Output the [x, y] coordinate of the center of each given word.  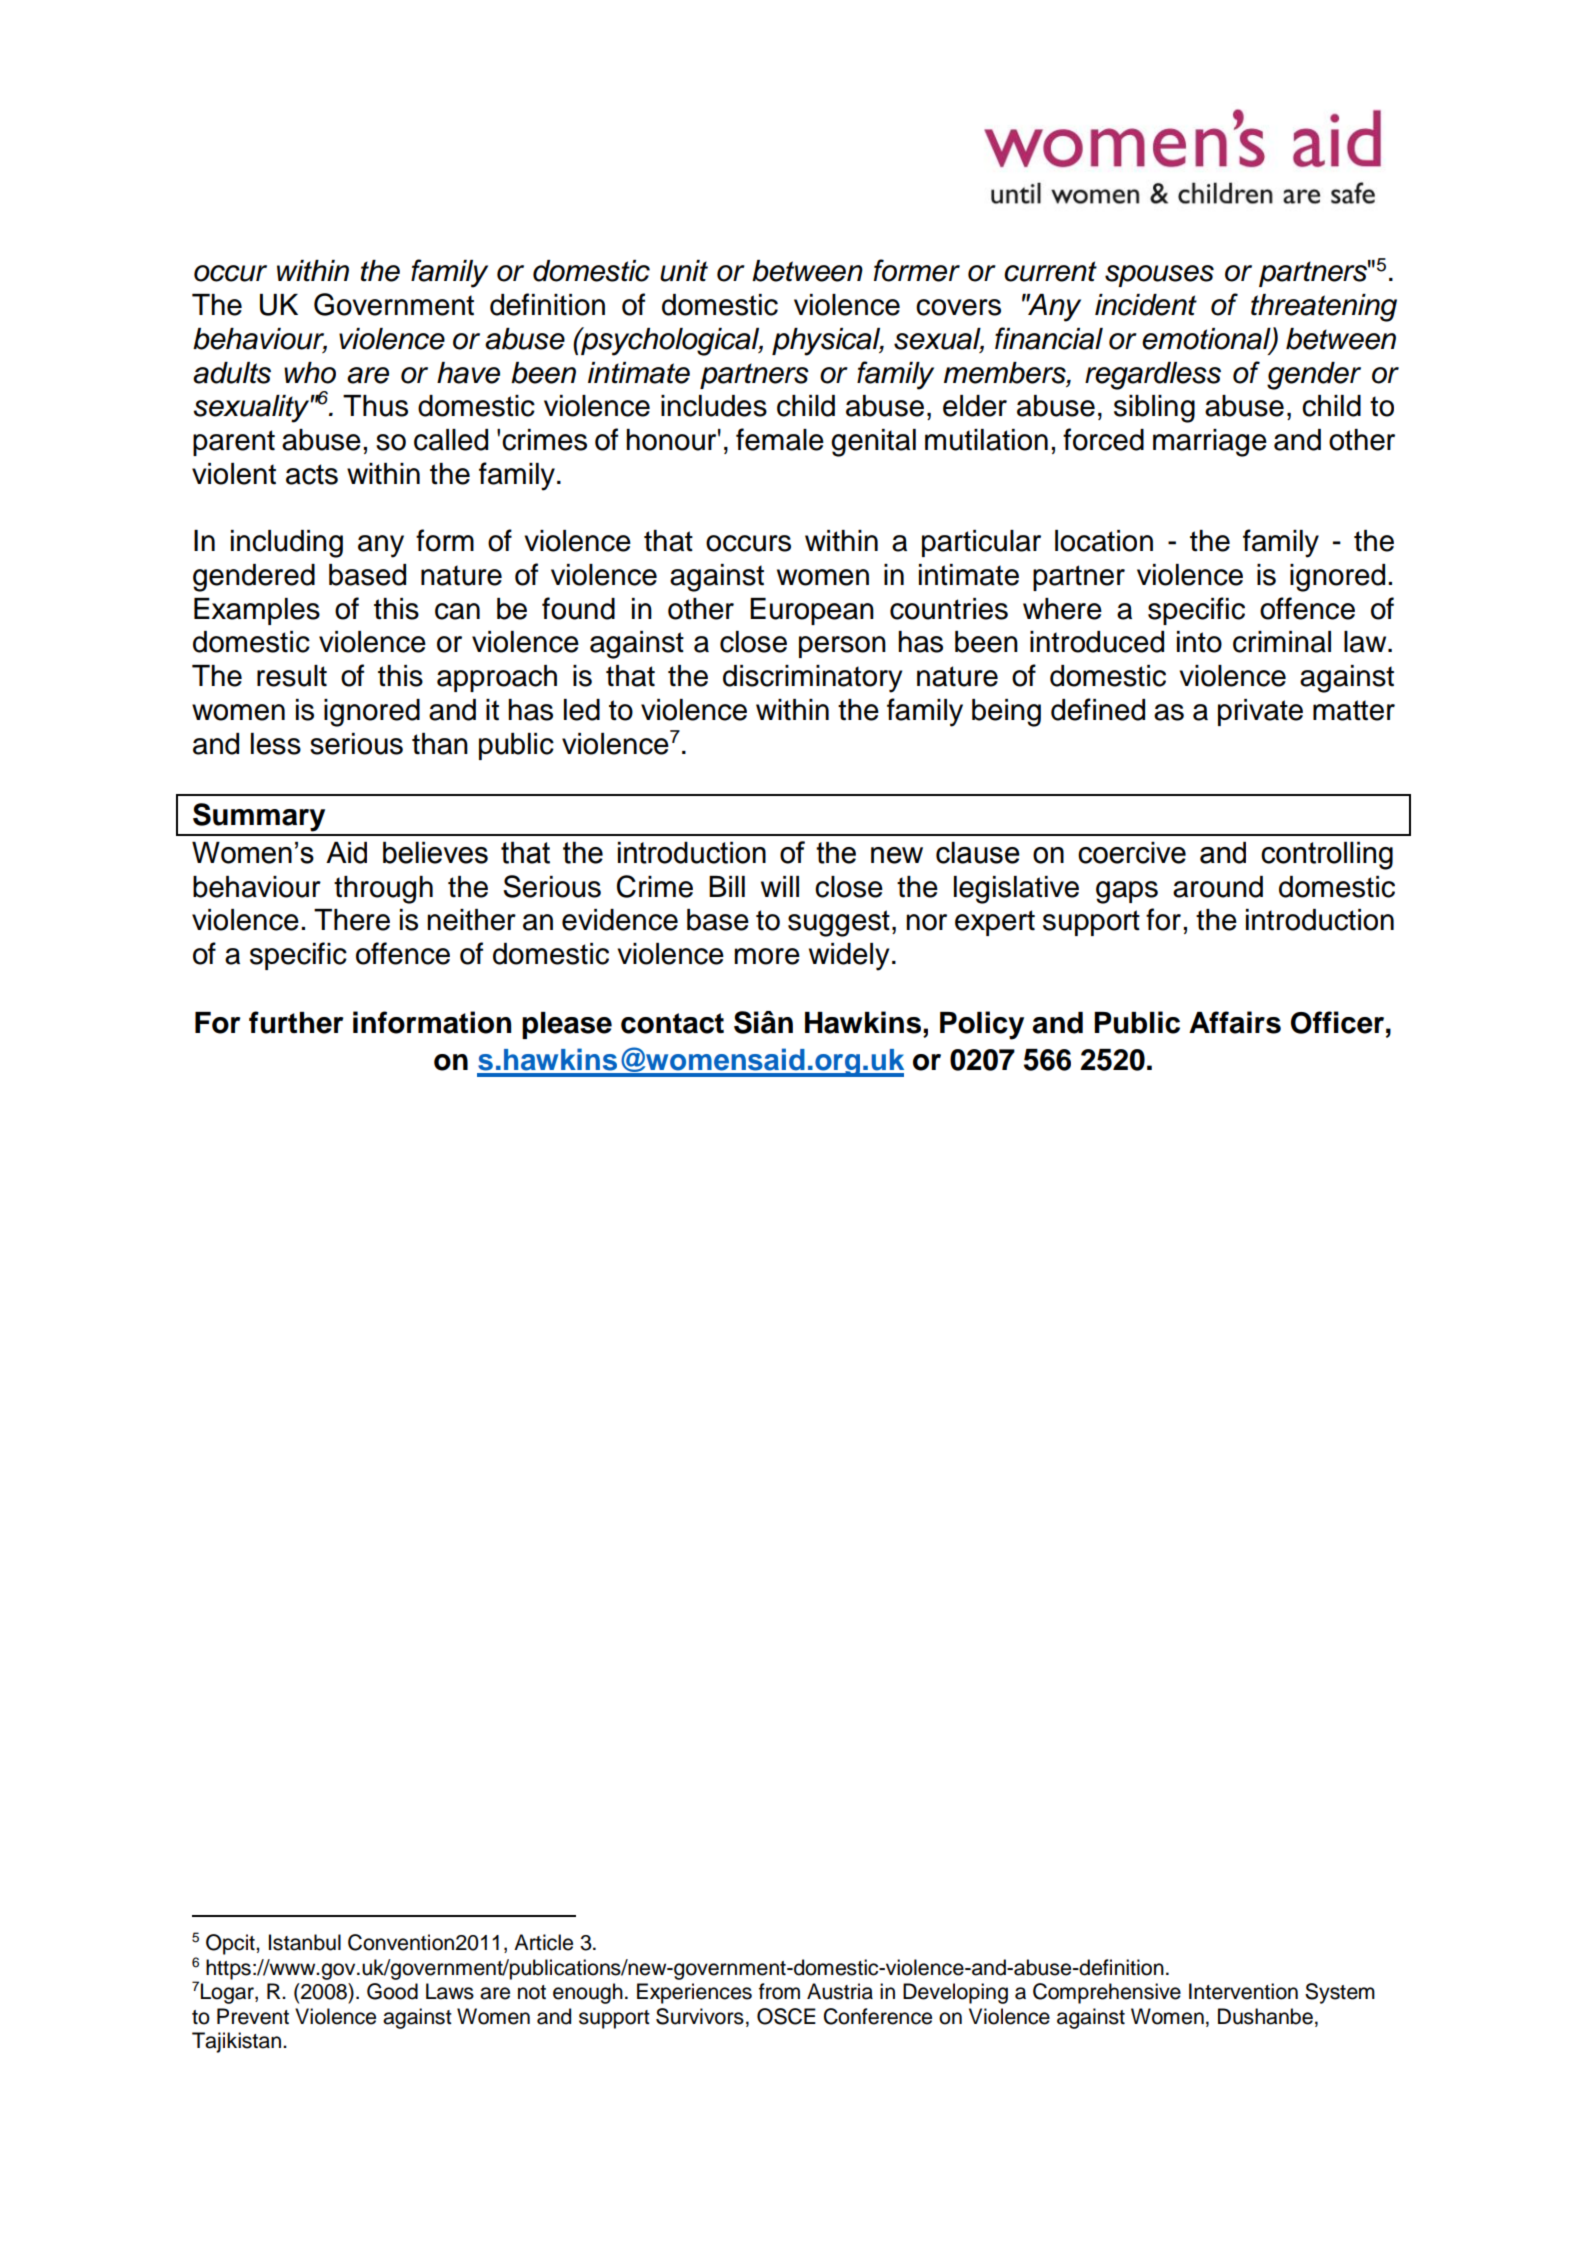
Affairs [1235, 1022]
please [567, 1025]
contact [672, 1023]
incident [1146, 305]
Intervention [1243, 1991]
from [779, 1991]
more [767, 956]
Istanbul [305, 1942]
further [296, 1022]
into [1199, 642]
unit [684, 271]
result [292, 676]
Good [392, 1991]
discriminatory [812, 679]
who [310, 373]
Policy [982, 1025]
